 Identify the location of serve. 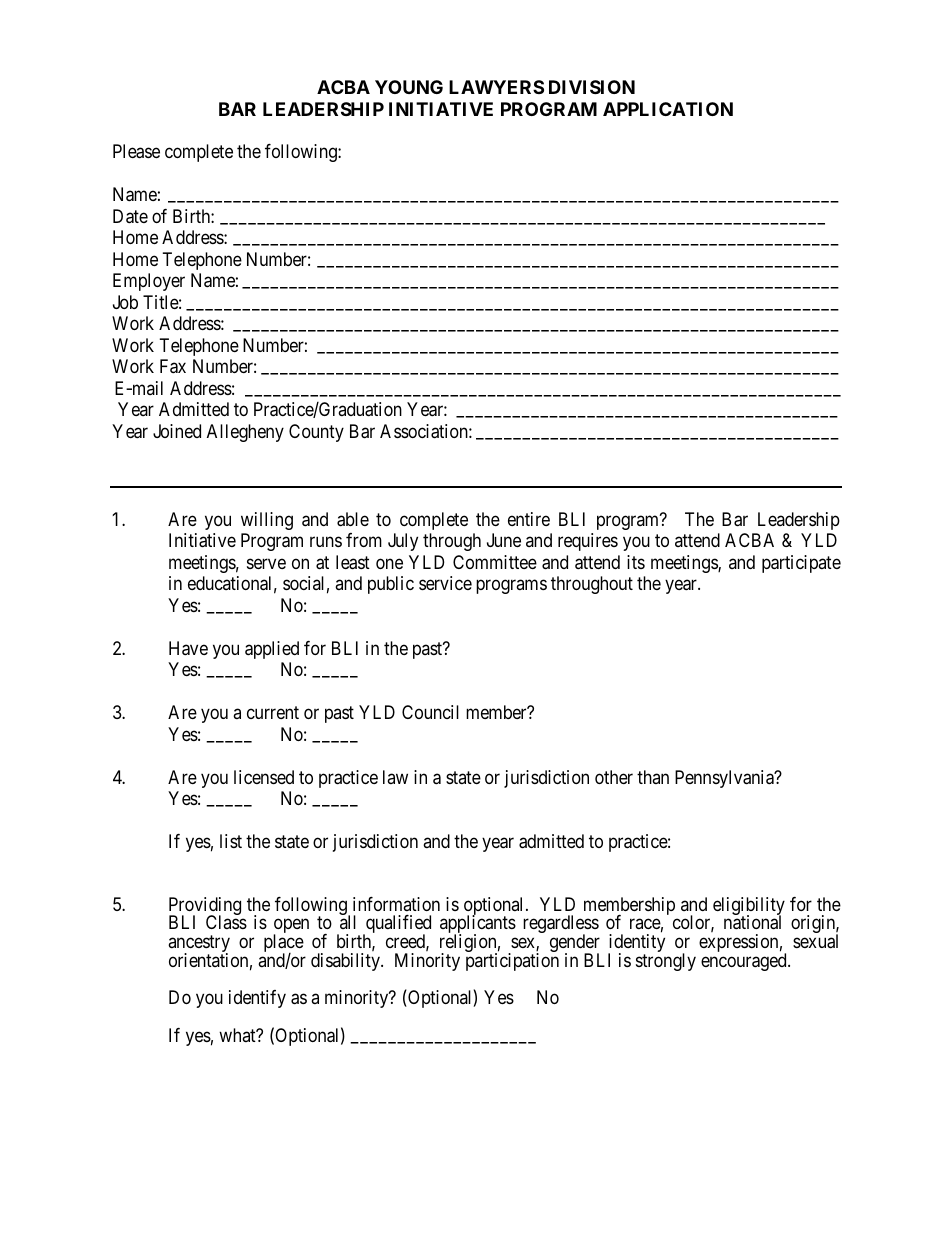
(266, 563).
